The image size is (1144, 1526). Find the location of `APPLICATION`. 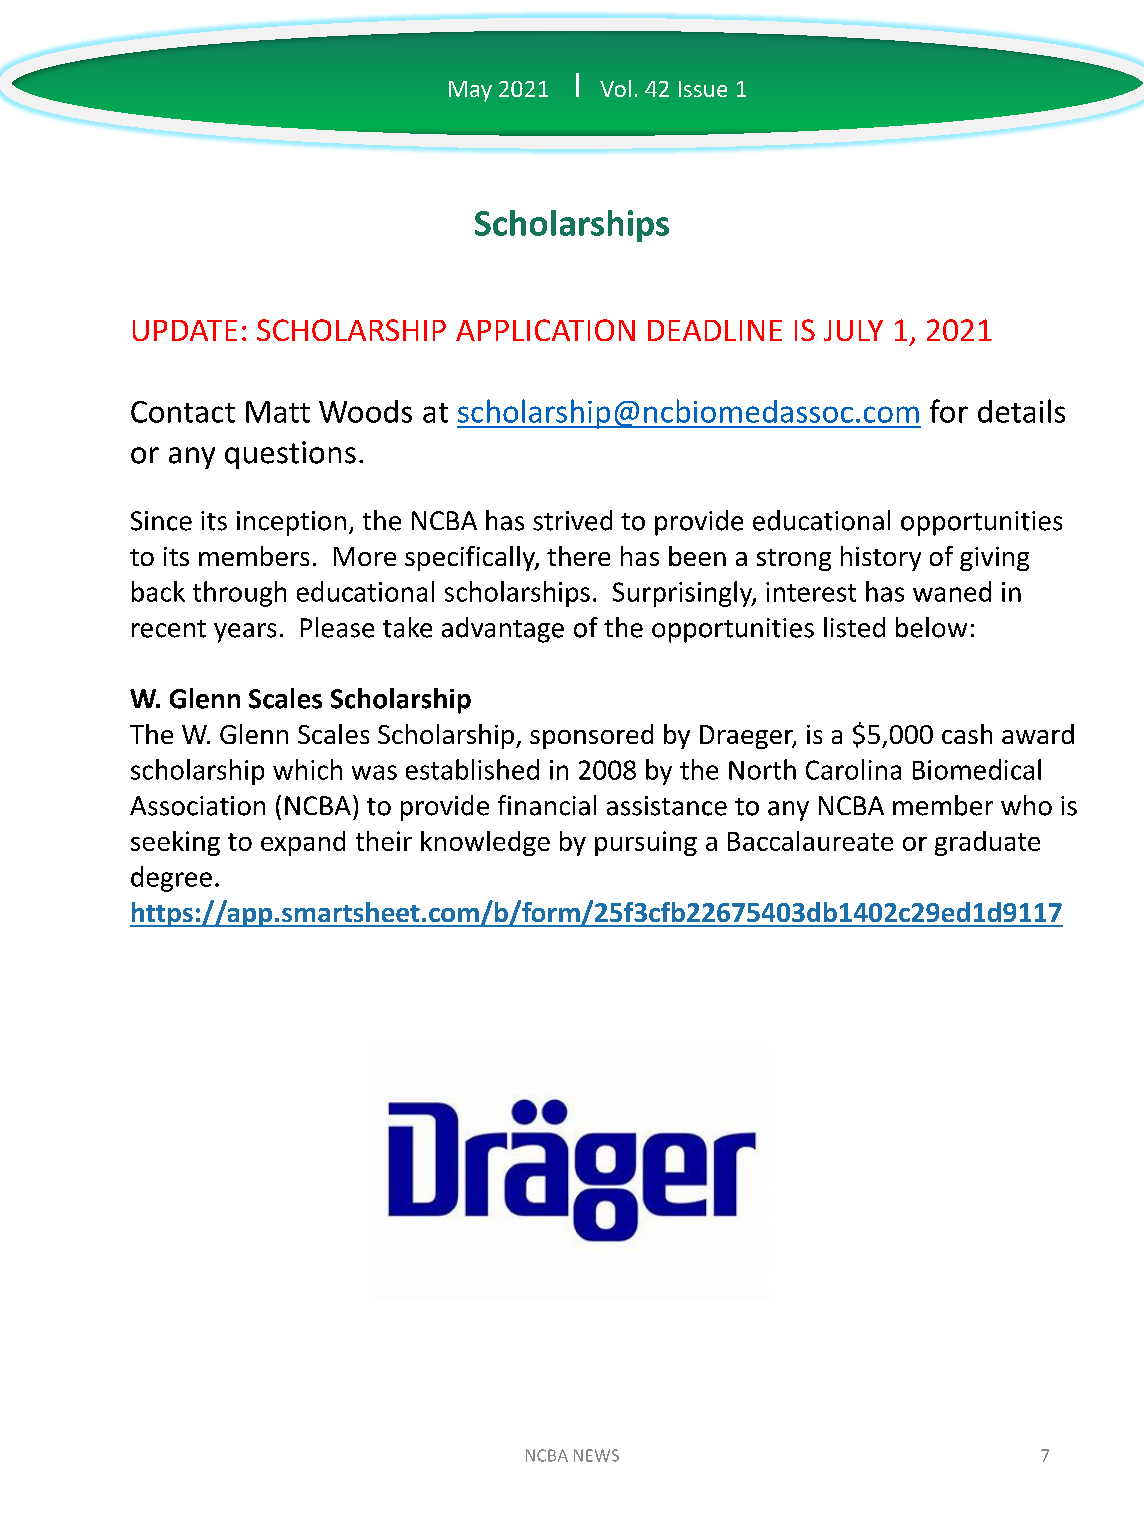

APPLICATION is located at coordinates (545, 330).
